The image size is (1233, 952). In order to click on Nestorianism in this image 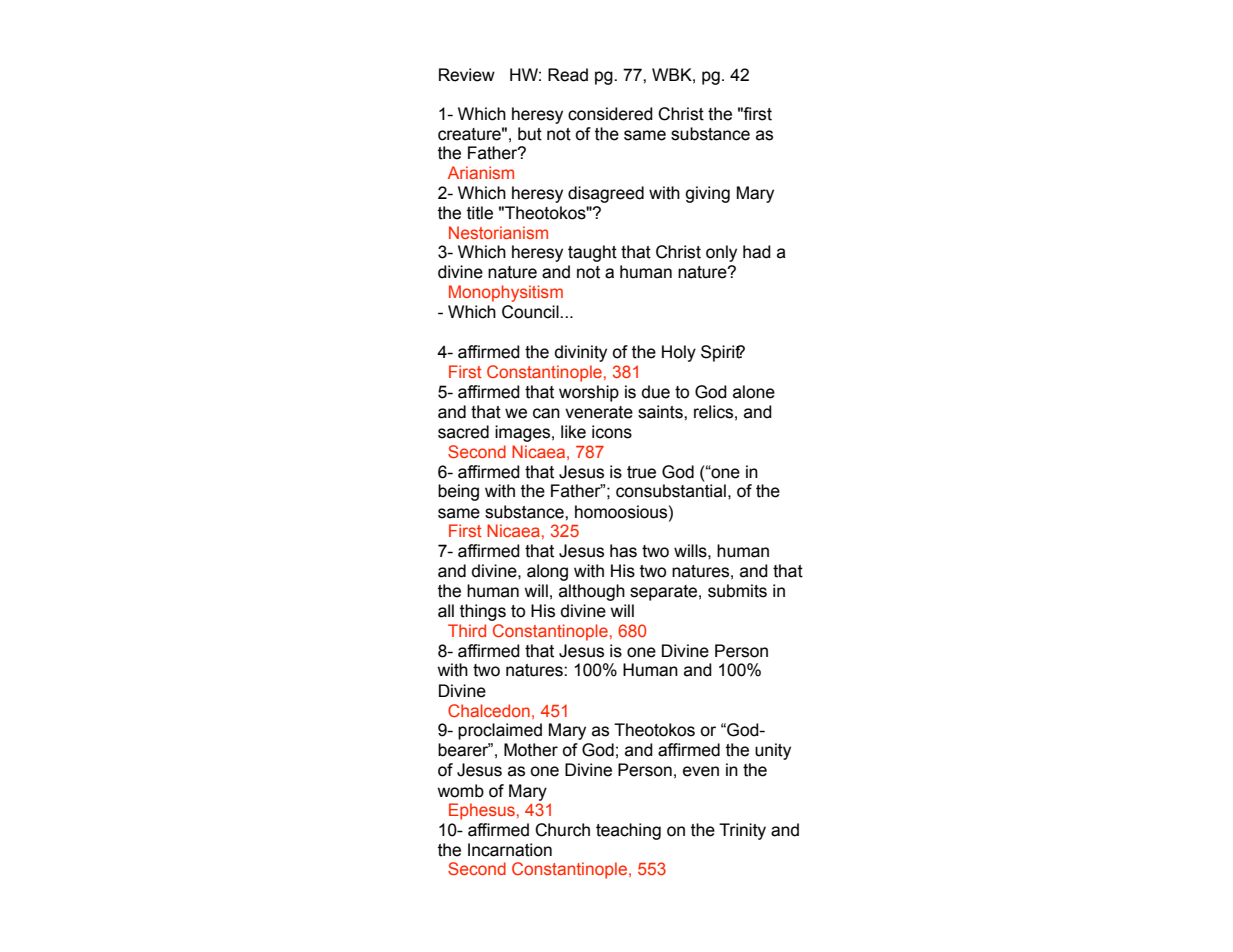, I will do `click(498, 232)`.
